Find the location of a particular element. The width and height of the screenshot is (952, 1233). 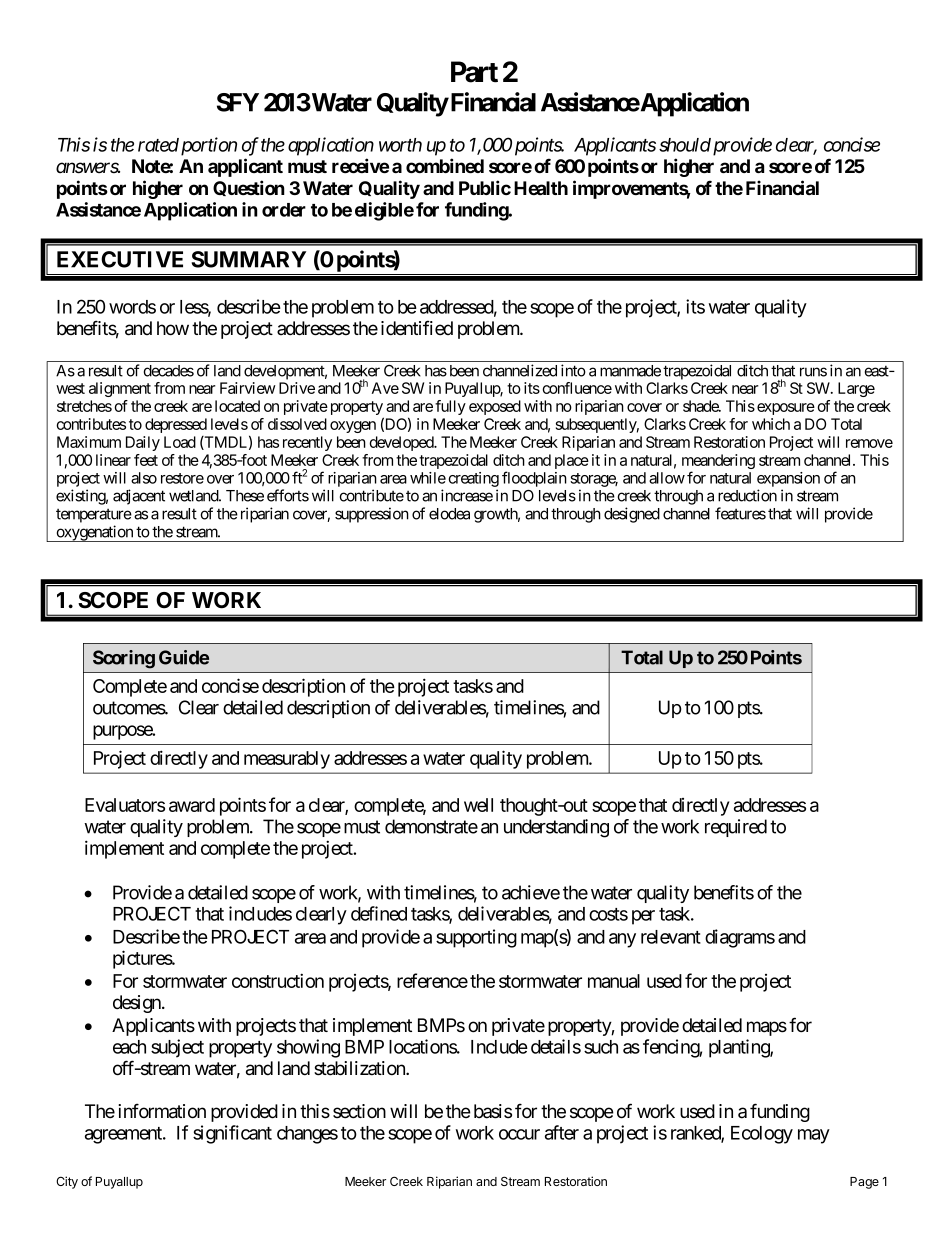

creating is located at coordinates (473, 481).
